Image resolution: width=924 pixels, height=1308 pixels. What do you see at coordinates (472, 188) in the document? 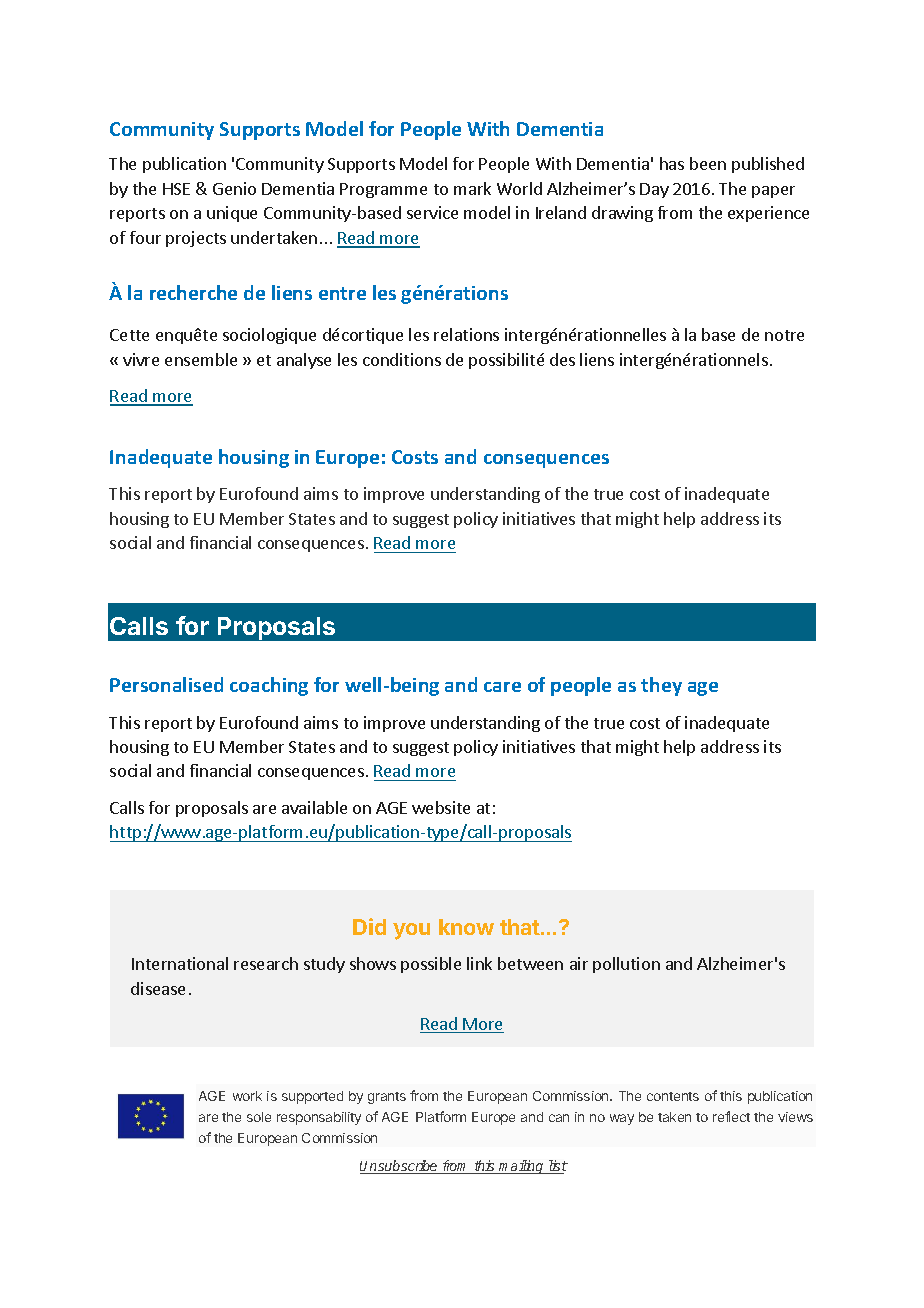
I see `mark` at bounding box center [472, 188].
